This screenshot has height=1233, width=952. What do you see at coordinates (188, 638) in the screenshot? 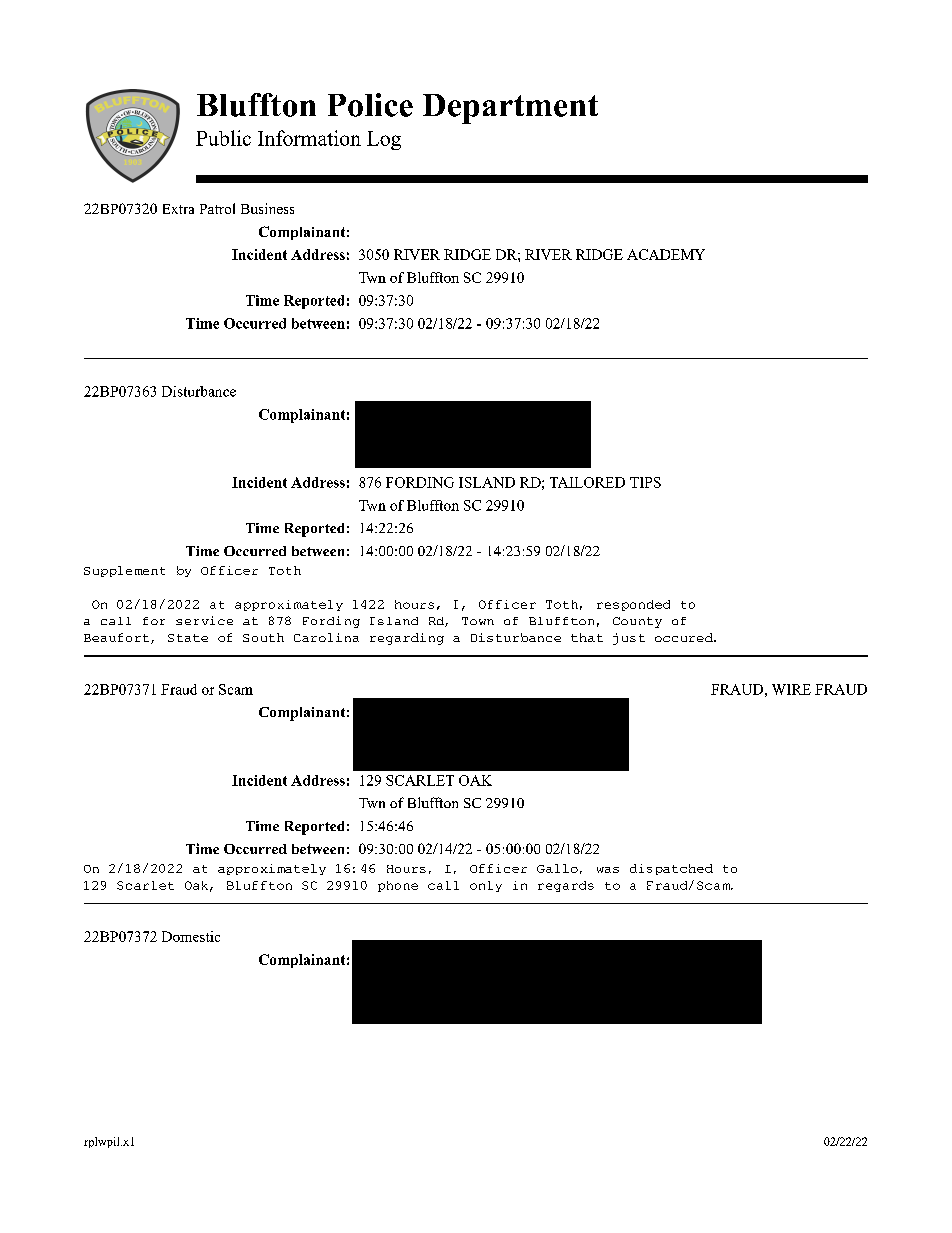
I see `State` at bounding box center [188, 638].
